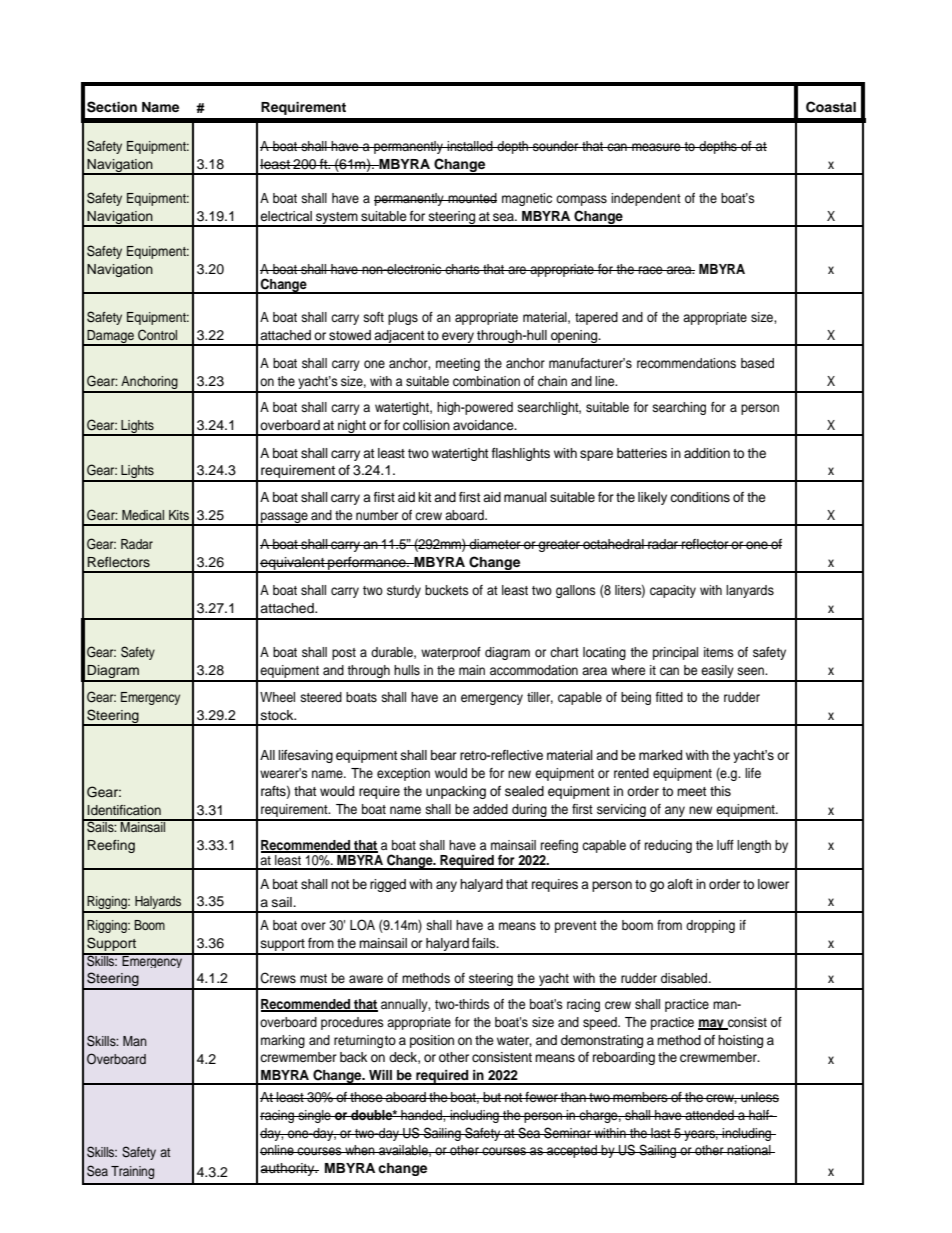 The image size is (952, 1233). I want to click on diameter, so click(495, 544).
